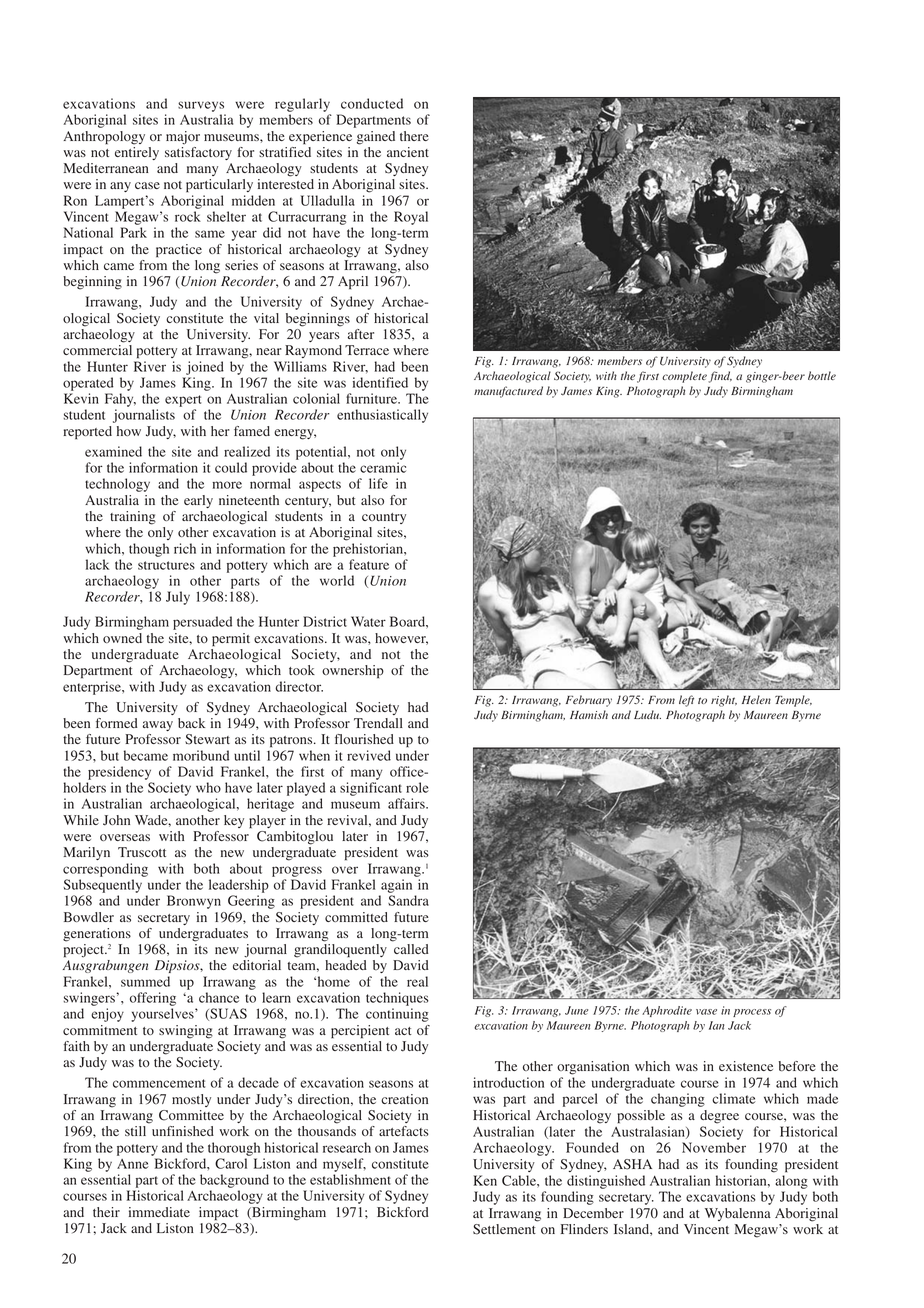 Image resolution: width=924 pixels, height=1308 pixels. What do you see at coordinates (122, 638) in the screenshot?
I see `owned` at bounding box center [122, 638].
